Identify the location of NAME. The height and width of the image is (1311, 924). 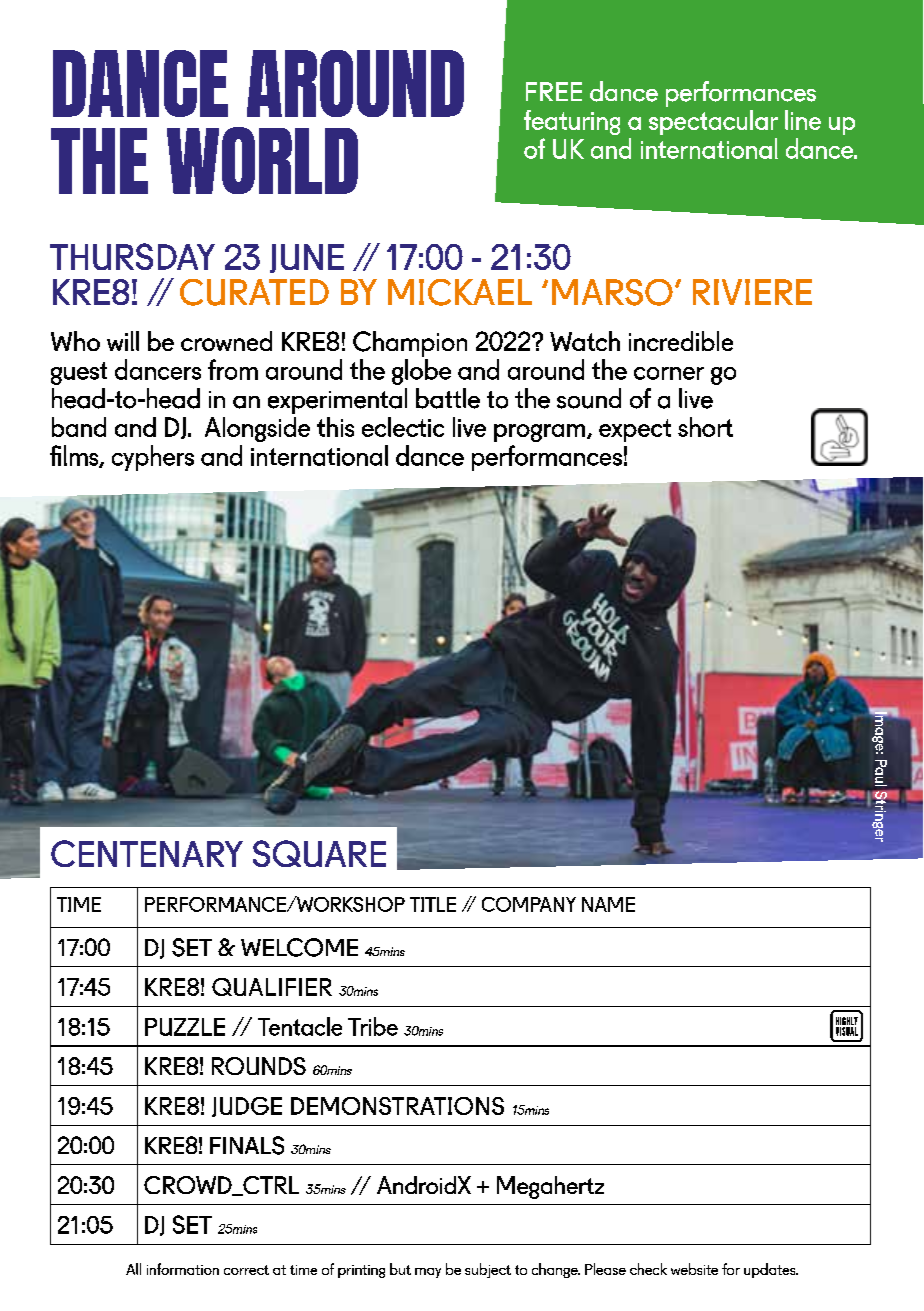
(608, 904).
